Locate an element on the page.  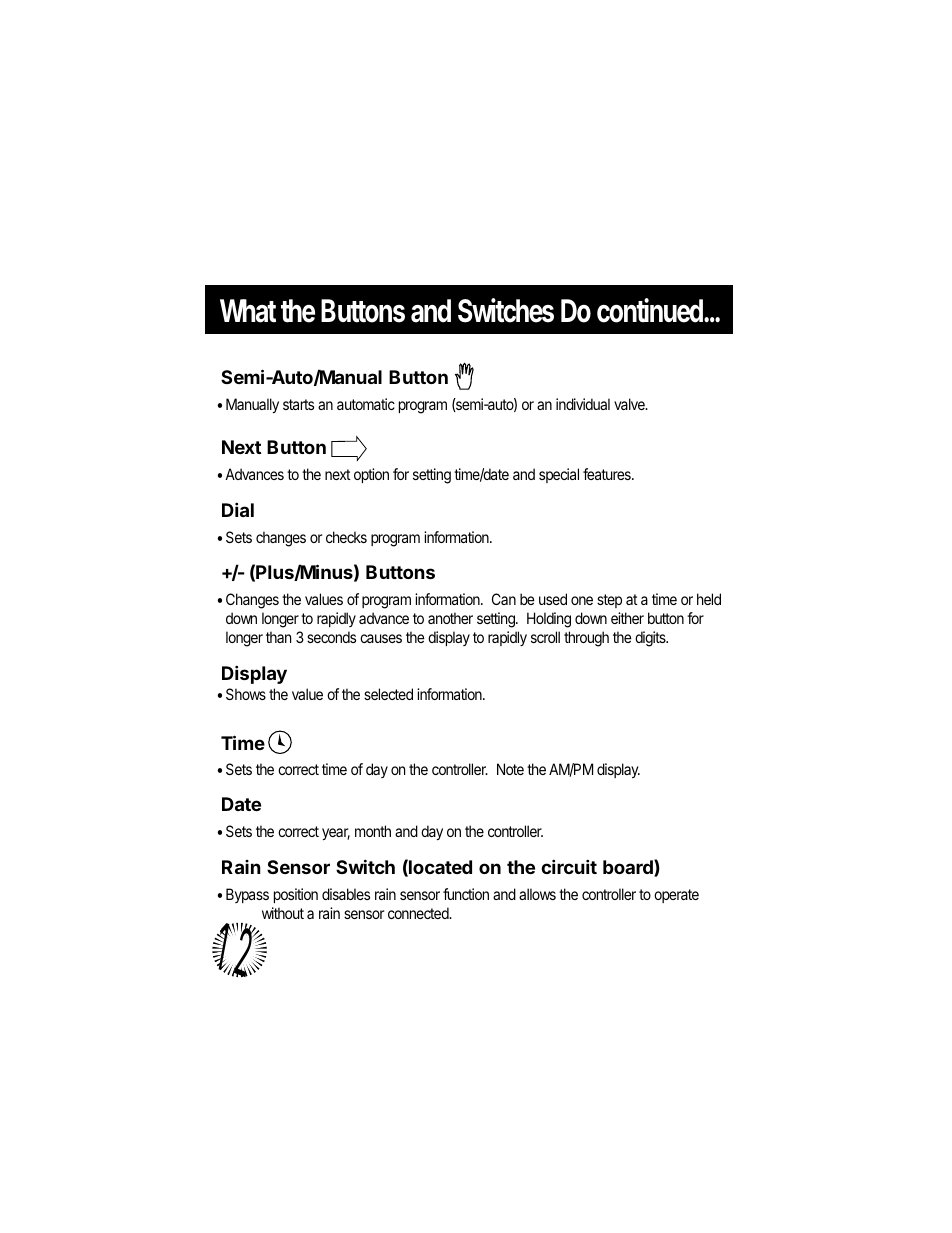
another is located at coordinates (450, 618).
